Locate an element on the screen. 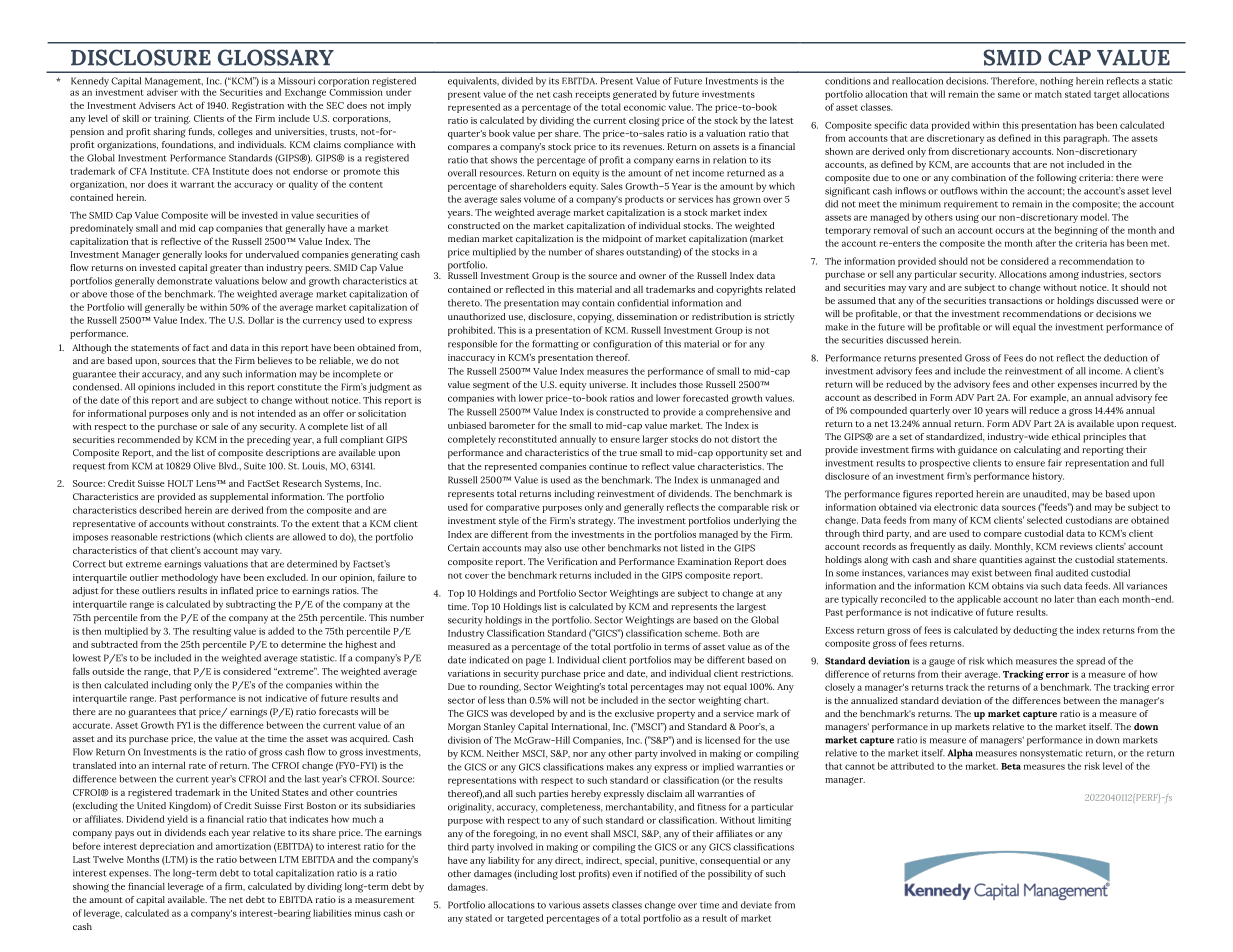 The image size is (1233, 952). Lens is located at coordinates (207, 483).
